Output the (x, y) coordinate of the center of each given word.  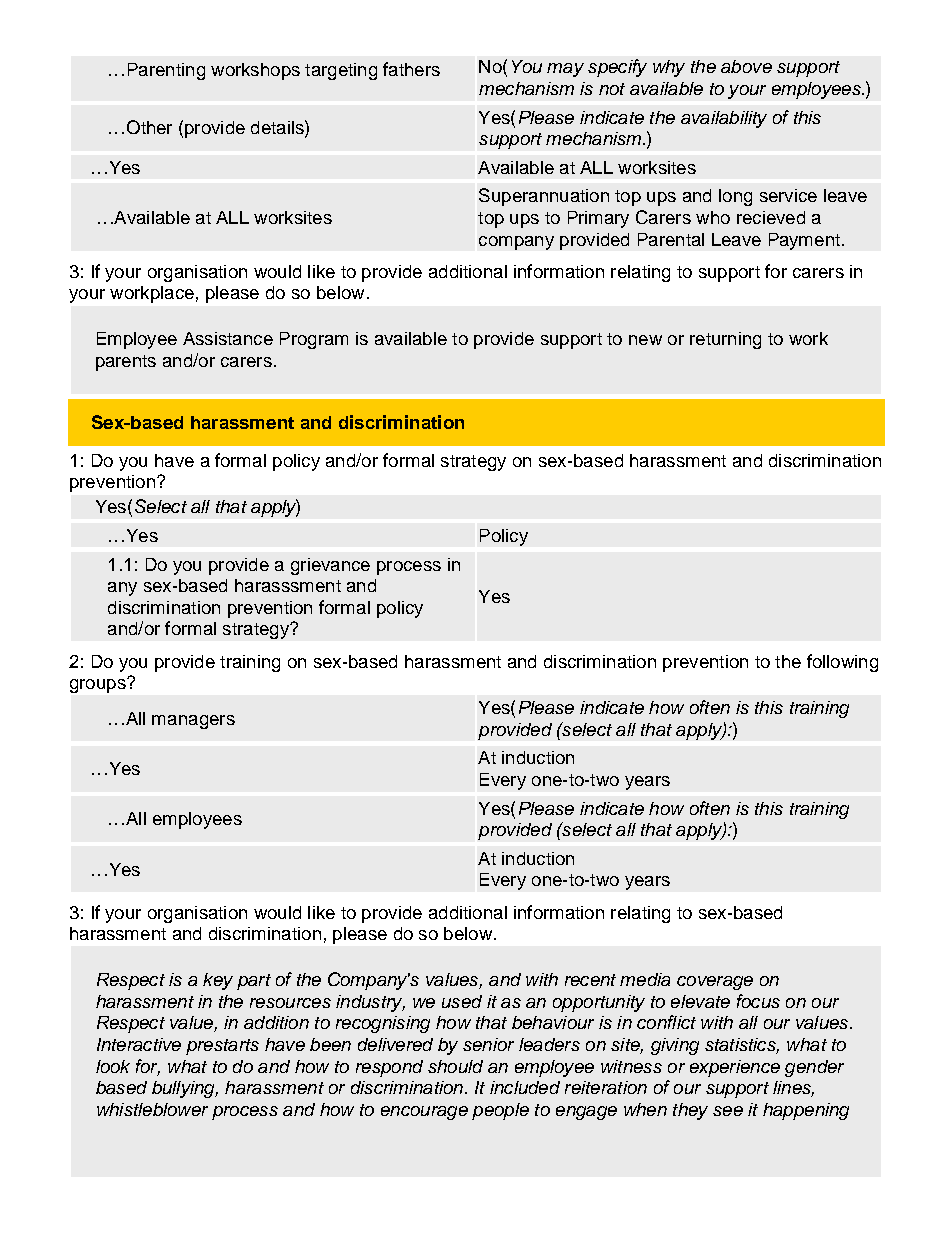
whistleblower (152, 1109)
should (455, 1066)
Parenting (166, 71)
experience (735, 1068)
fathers (411, 69)
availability (724, 119)
